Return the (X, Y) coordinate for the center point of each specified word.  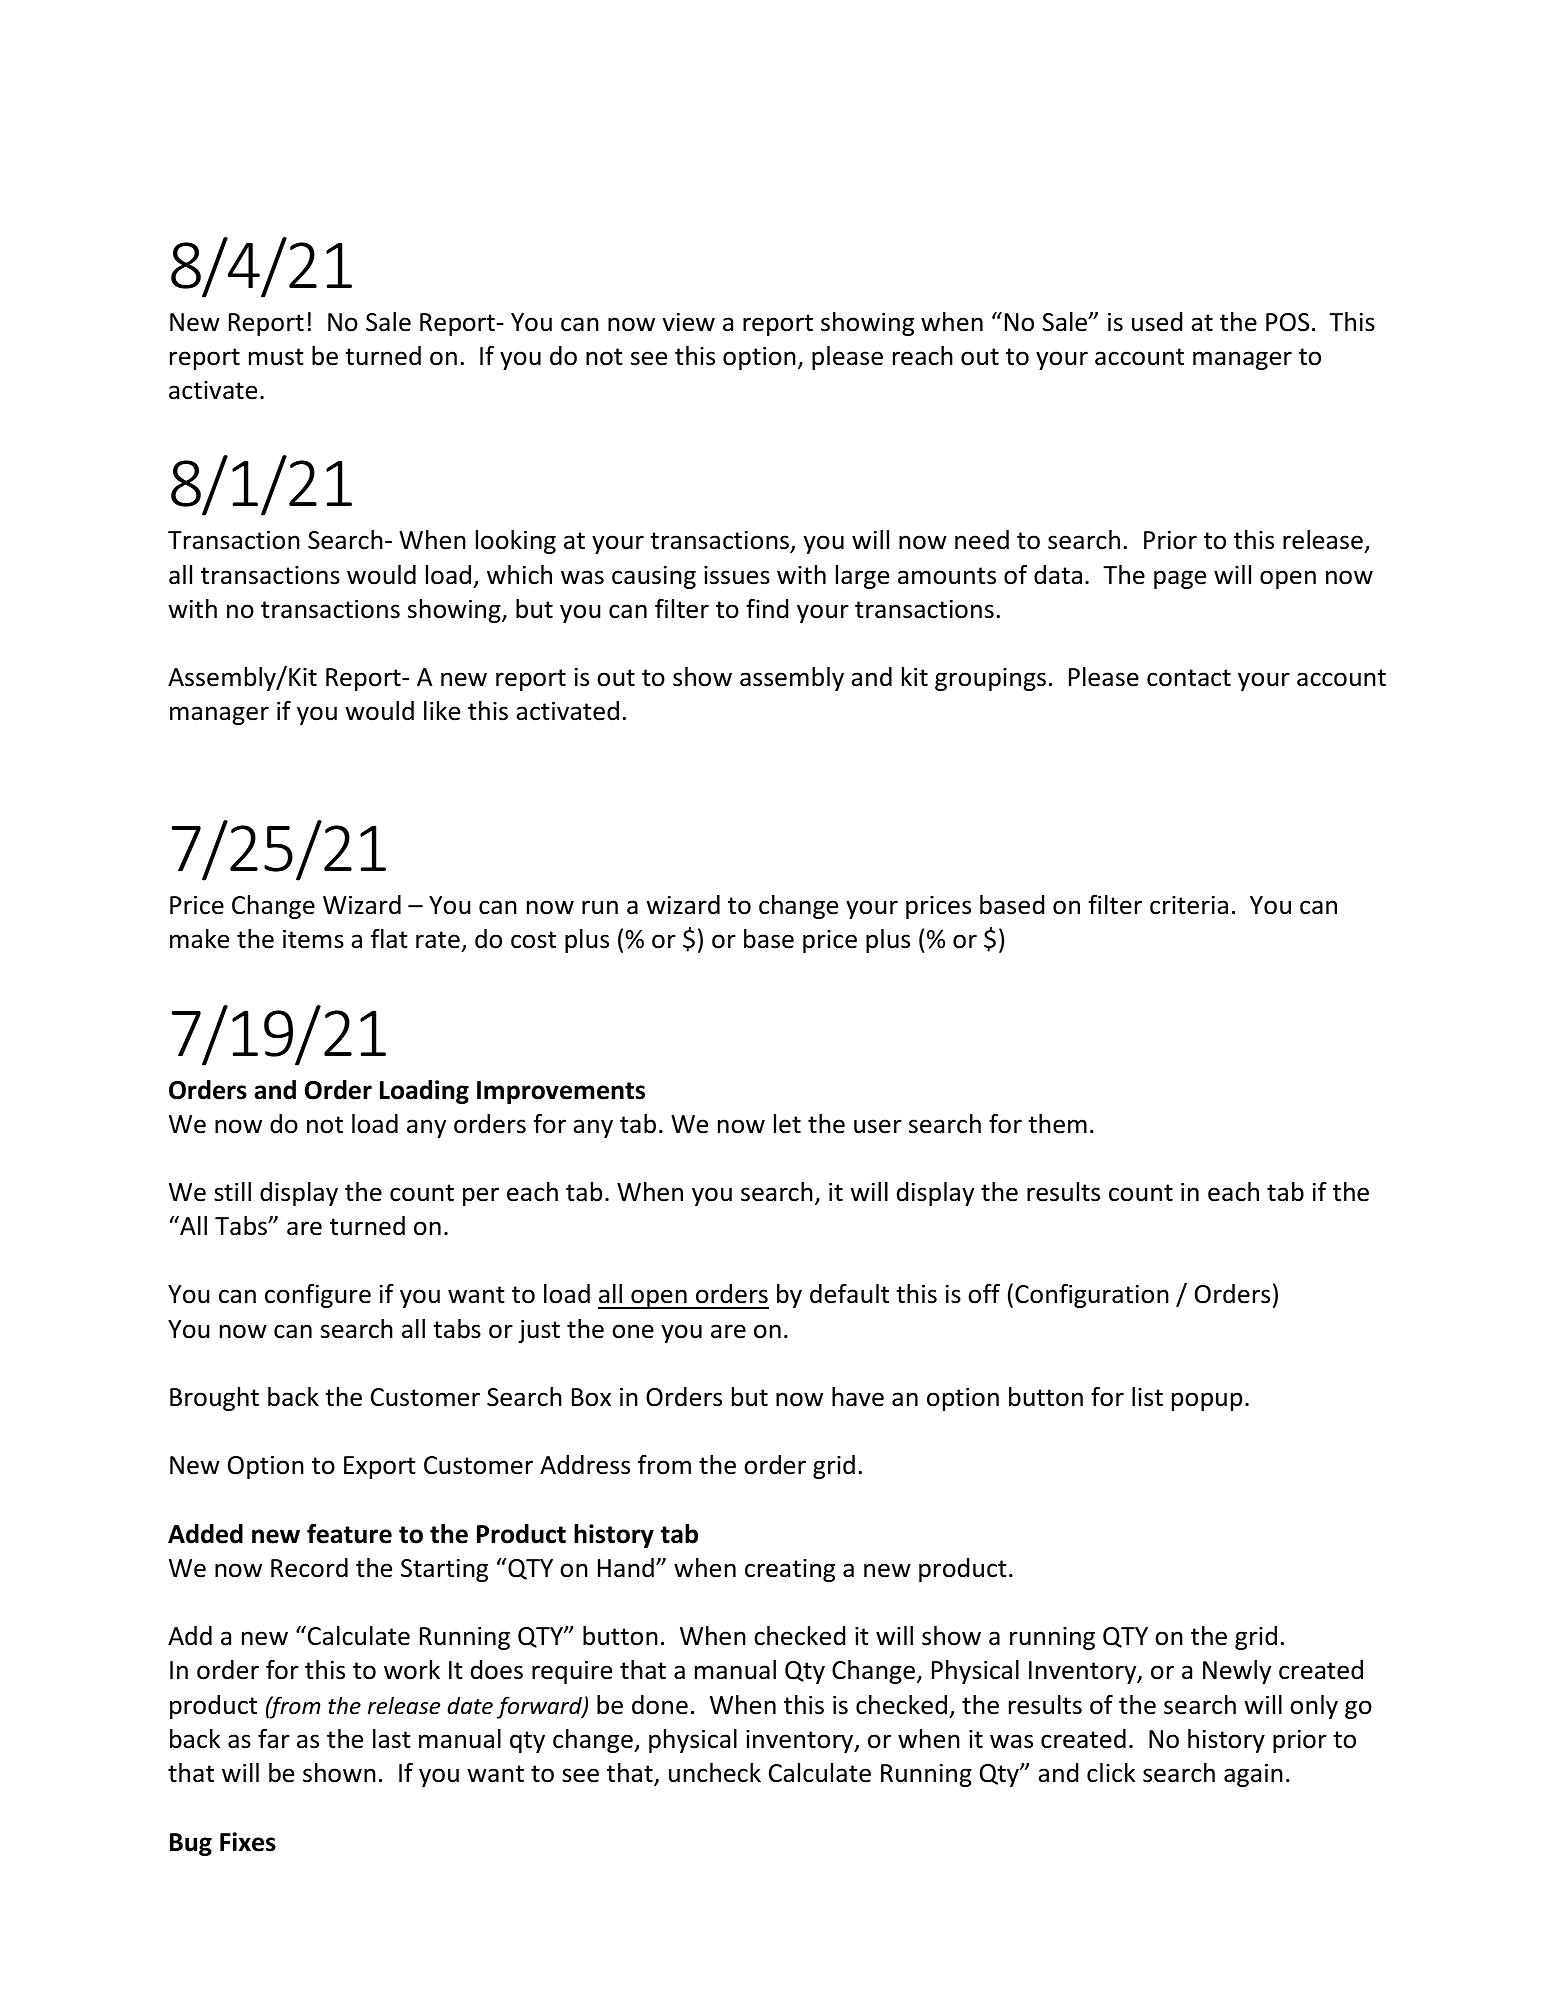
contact (1189, 678)
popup (1207, 1401)
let (787, 1124)
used (1157, 322)
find (767, 609)
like (442, 711)
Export (380, 1467)
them (1057, 1124)
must (276, 357)
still (232, 1192)
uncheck (715, 1773)
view (688, 322)
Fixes (248, 1842)
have (858, 1397)
